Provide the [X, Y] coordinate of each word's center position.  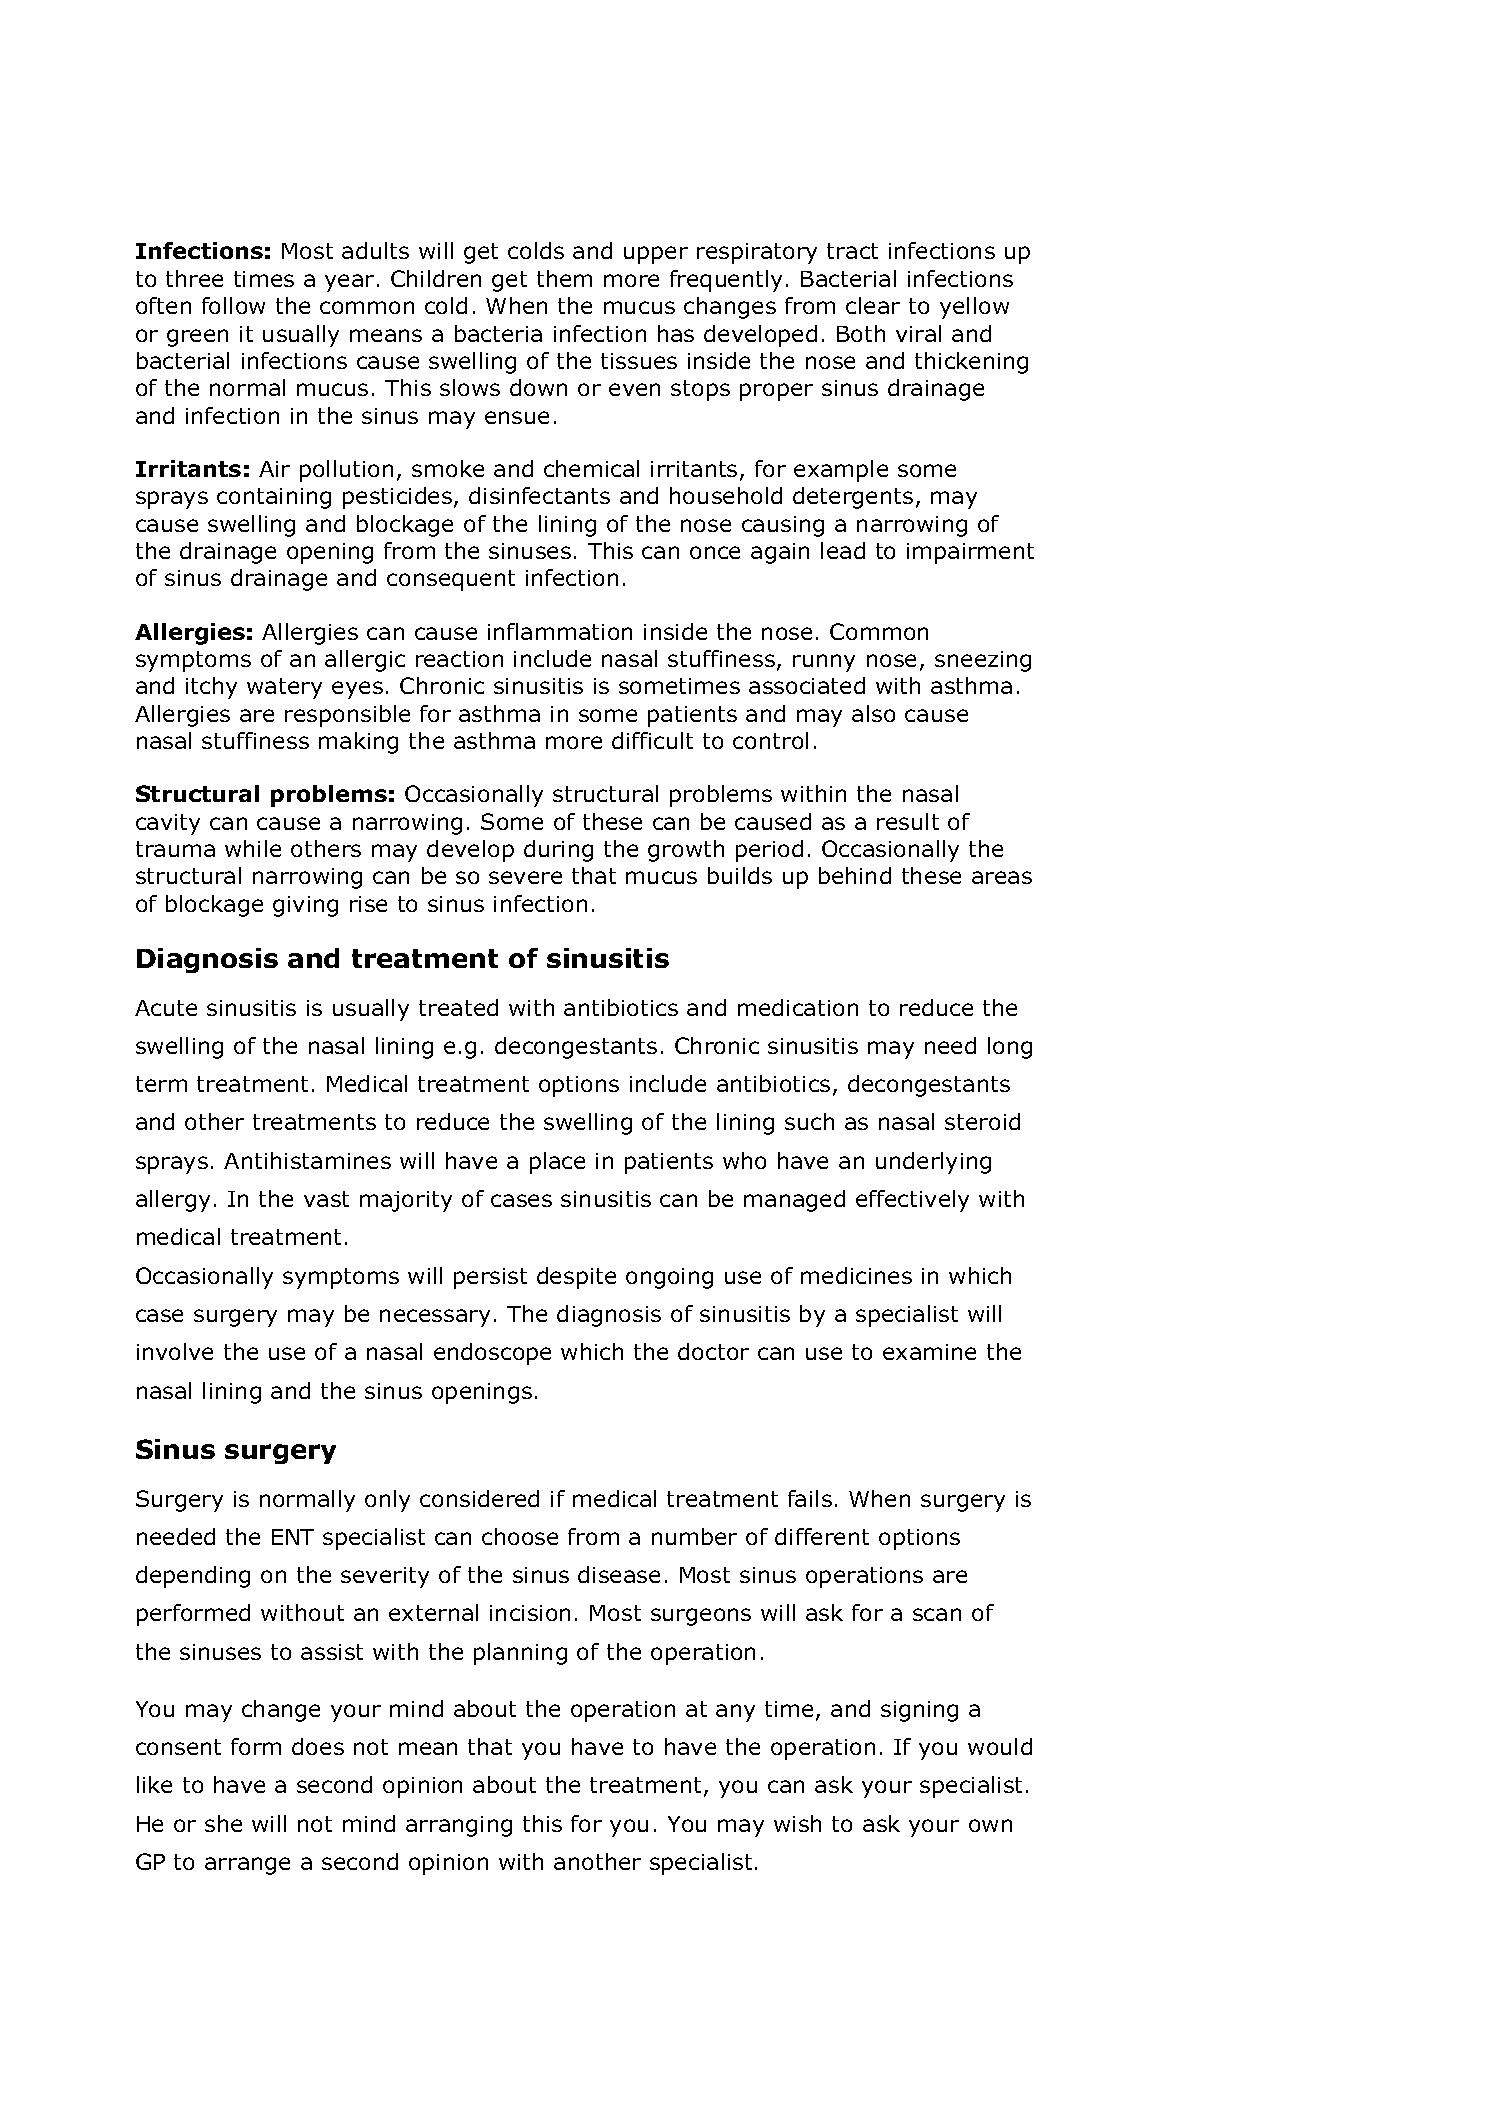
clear [873, 305]
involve [175, 1351]
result [908, 821]
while [253, 848]
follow [233, 305]
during [558, 851]
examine [929, 1352]
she [223, 1823]
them [564, 278]
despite [576, 1278]
